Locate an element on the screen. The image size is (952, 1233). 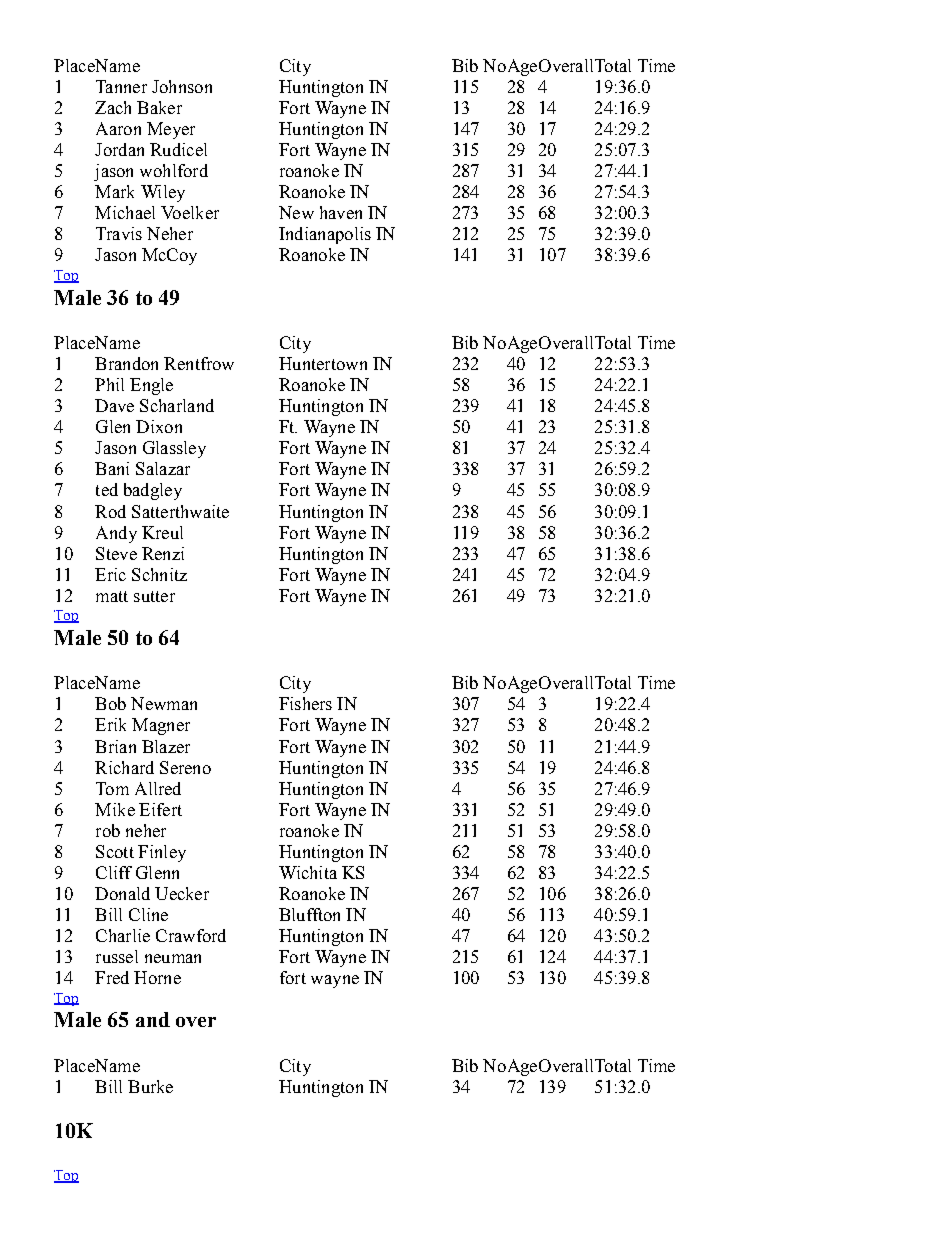
Donald is located at coordinates (122, 893).
